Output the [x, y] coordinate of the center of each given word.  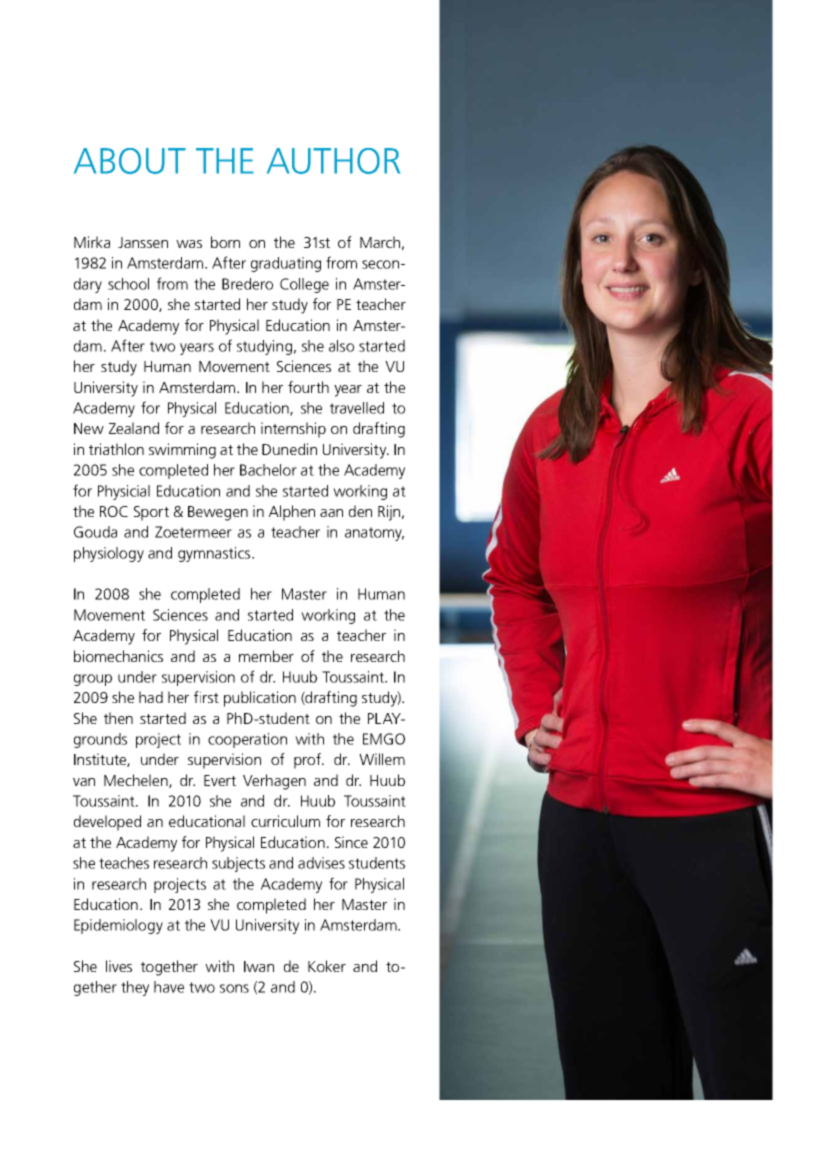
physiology [109, 554]
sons [234, 988]
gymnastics [215, 554]
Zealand [134, 428]
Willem [382, 759]
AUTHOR [333, 161]
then [118, 718]
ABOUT [130, 161]
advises [321, 863]
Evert [220, 780]
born [225, 242]
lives [119, 966]
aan [331, 513]
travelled [357, 408]
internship [293, 430]
